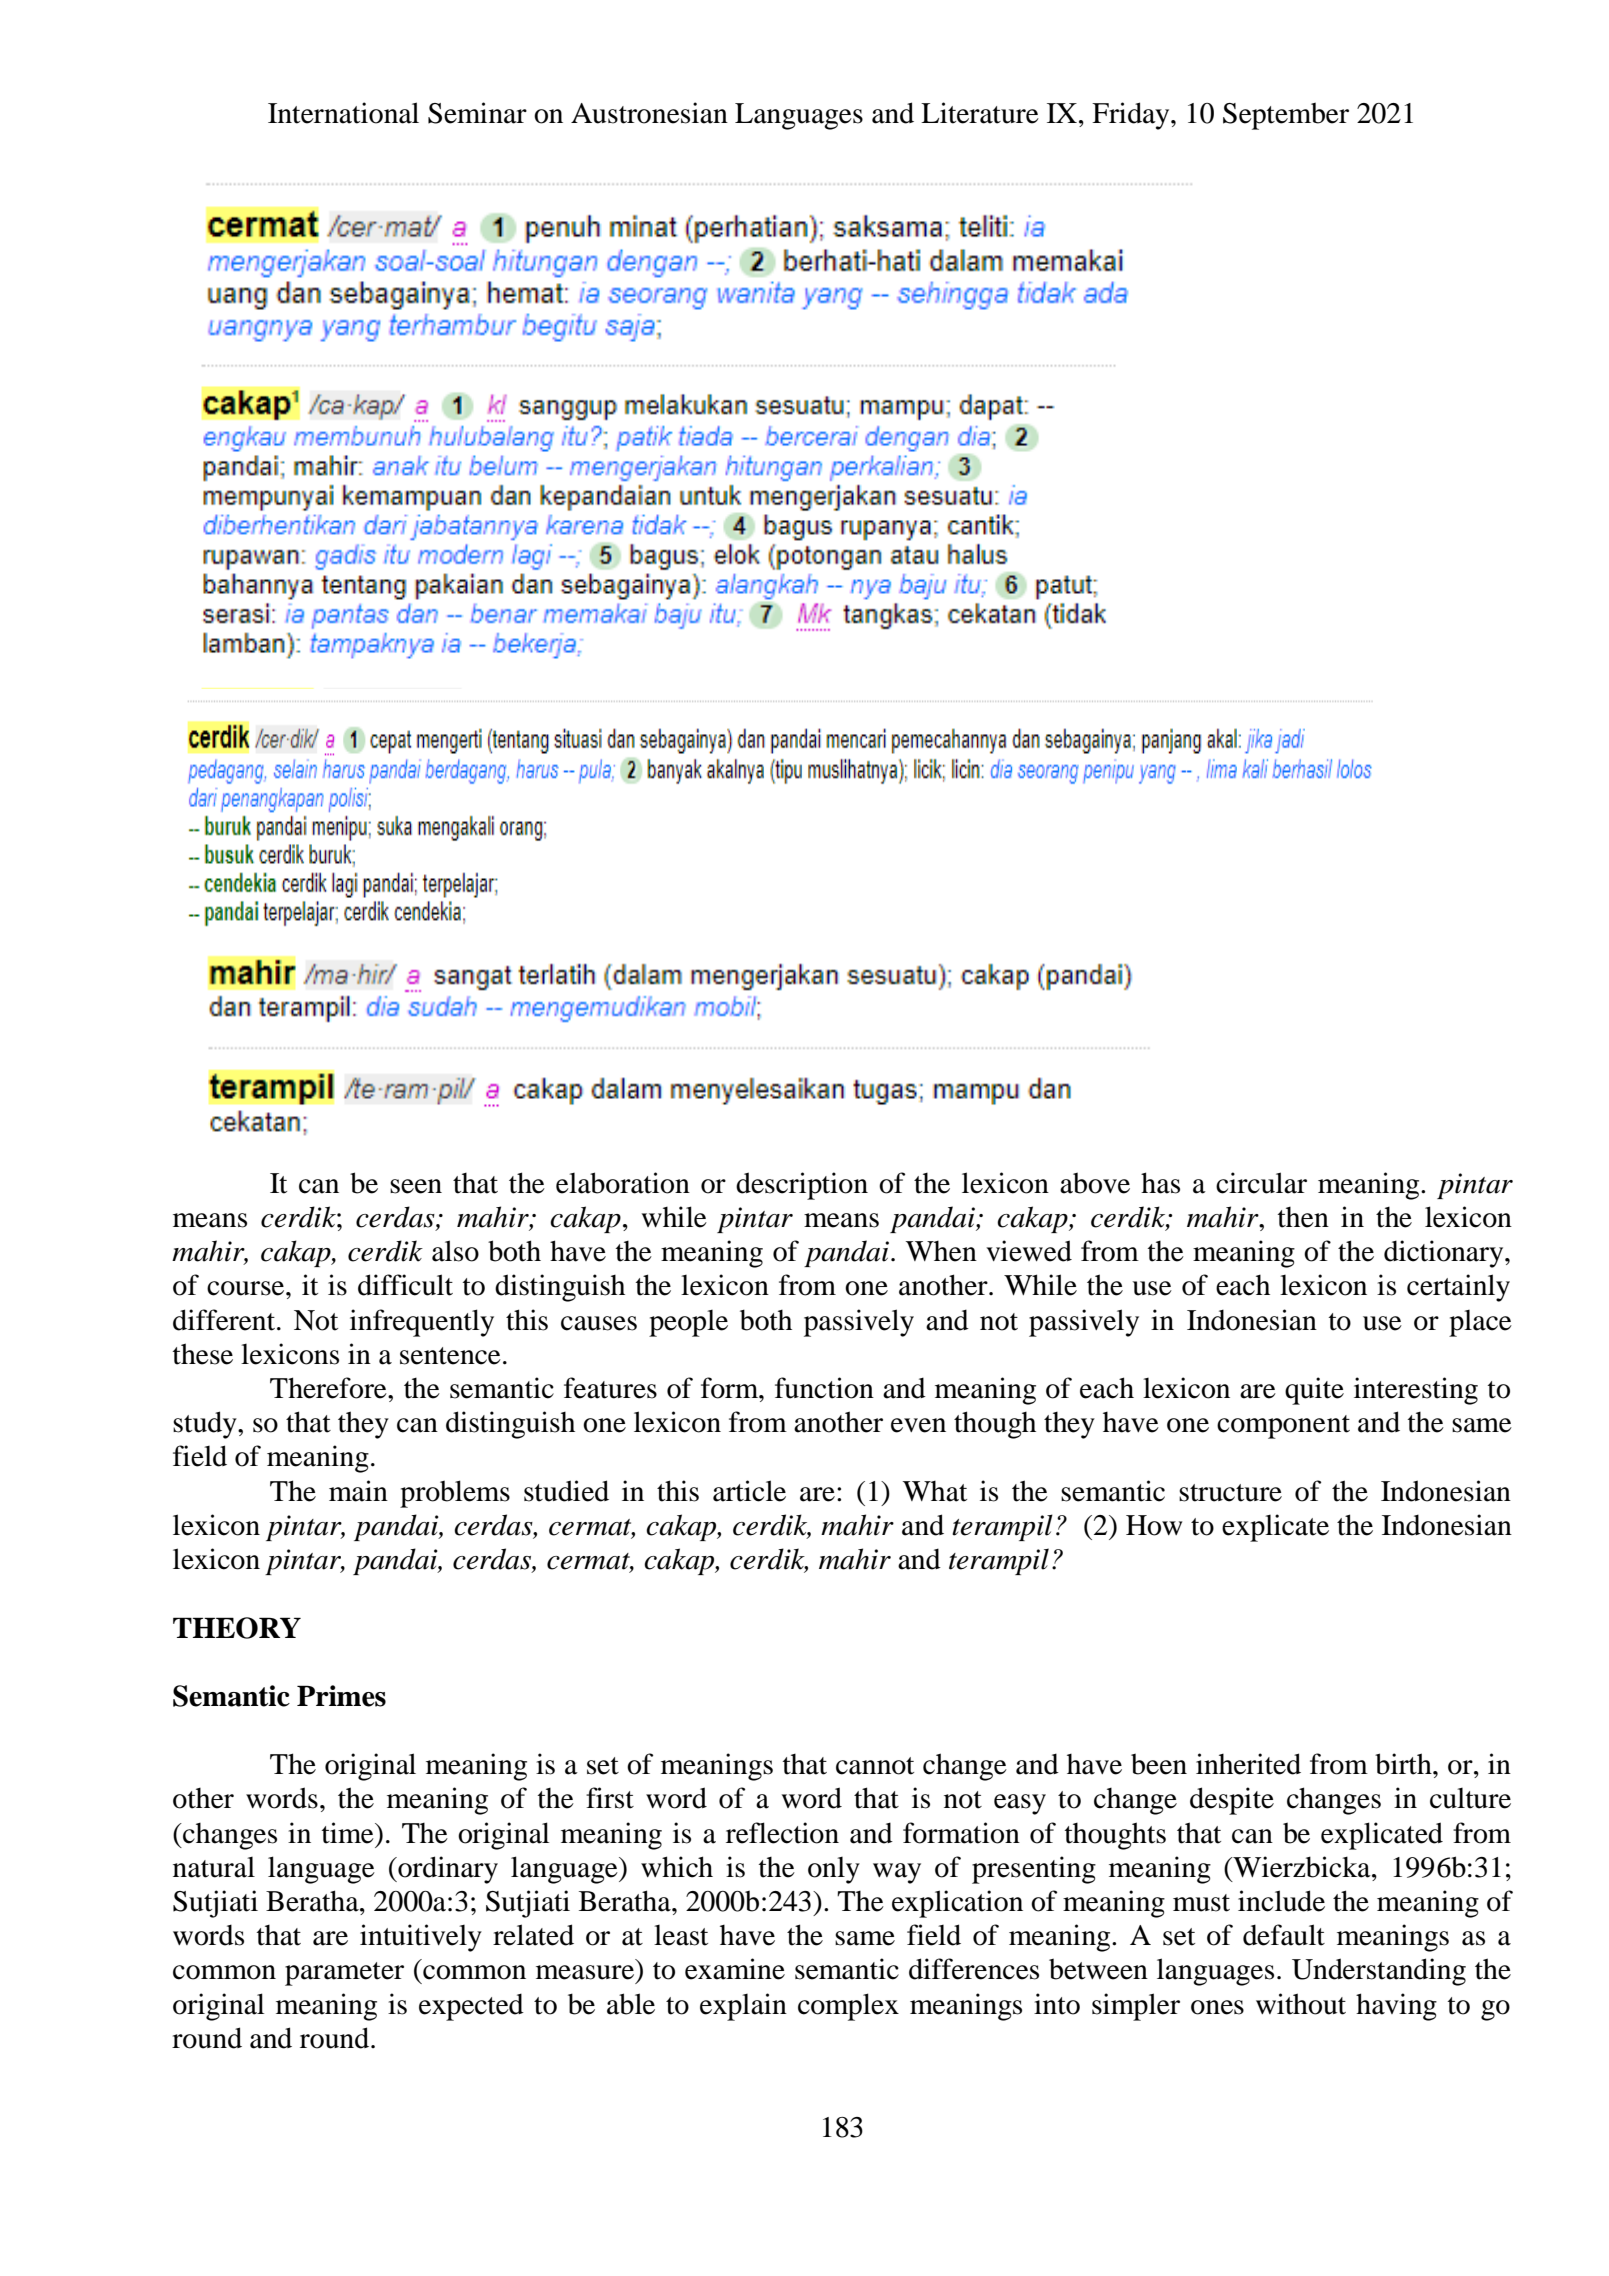  Describe the element at coordinates (416, 1186) in the page. I see `seen` at that location.
